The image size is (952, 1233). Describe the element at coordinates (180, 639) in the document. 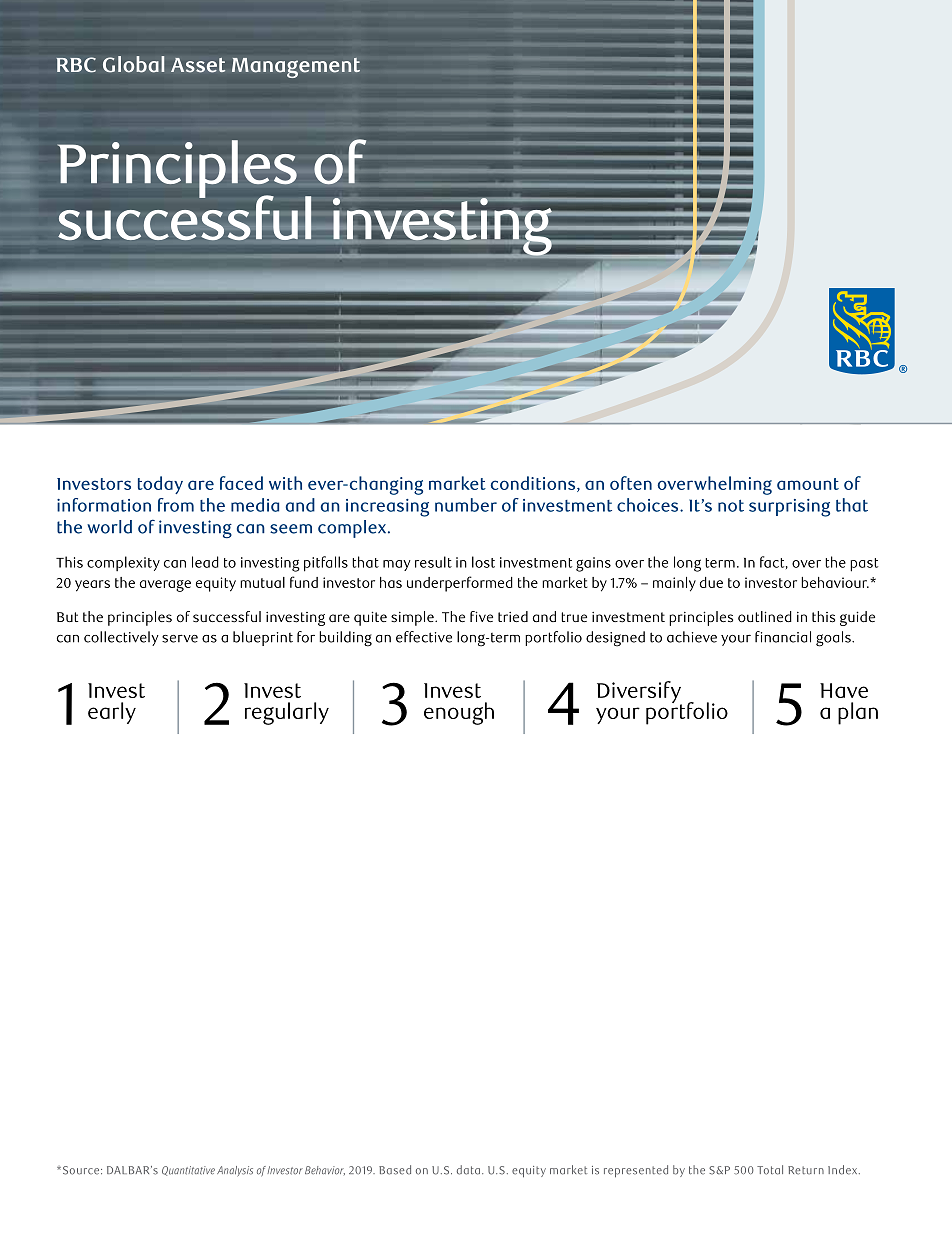

I see `serve` at that location.
